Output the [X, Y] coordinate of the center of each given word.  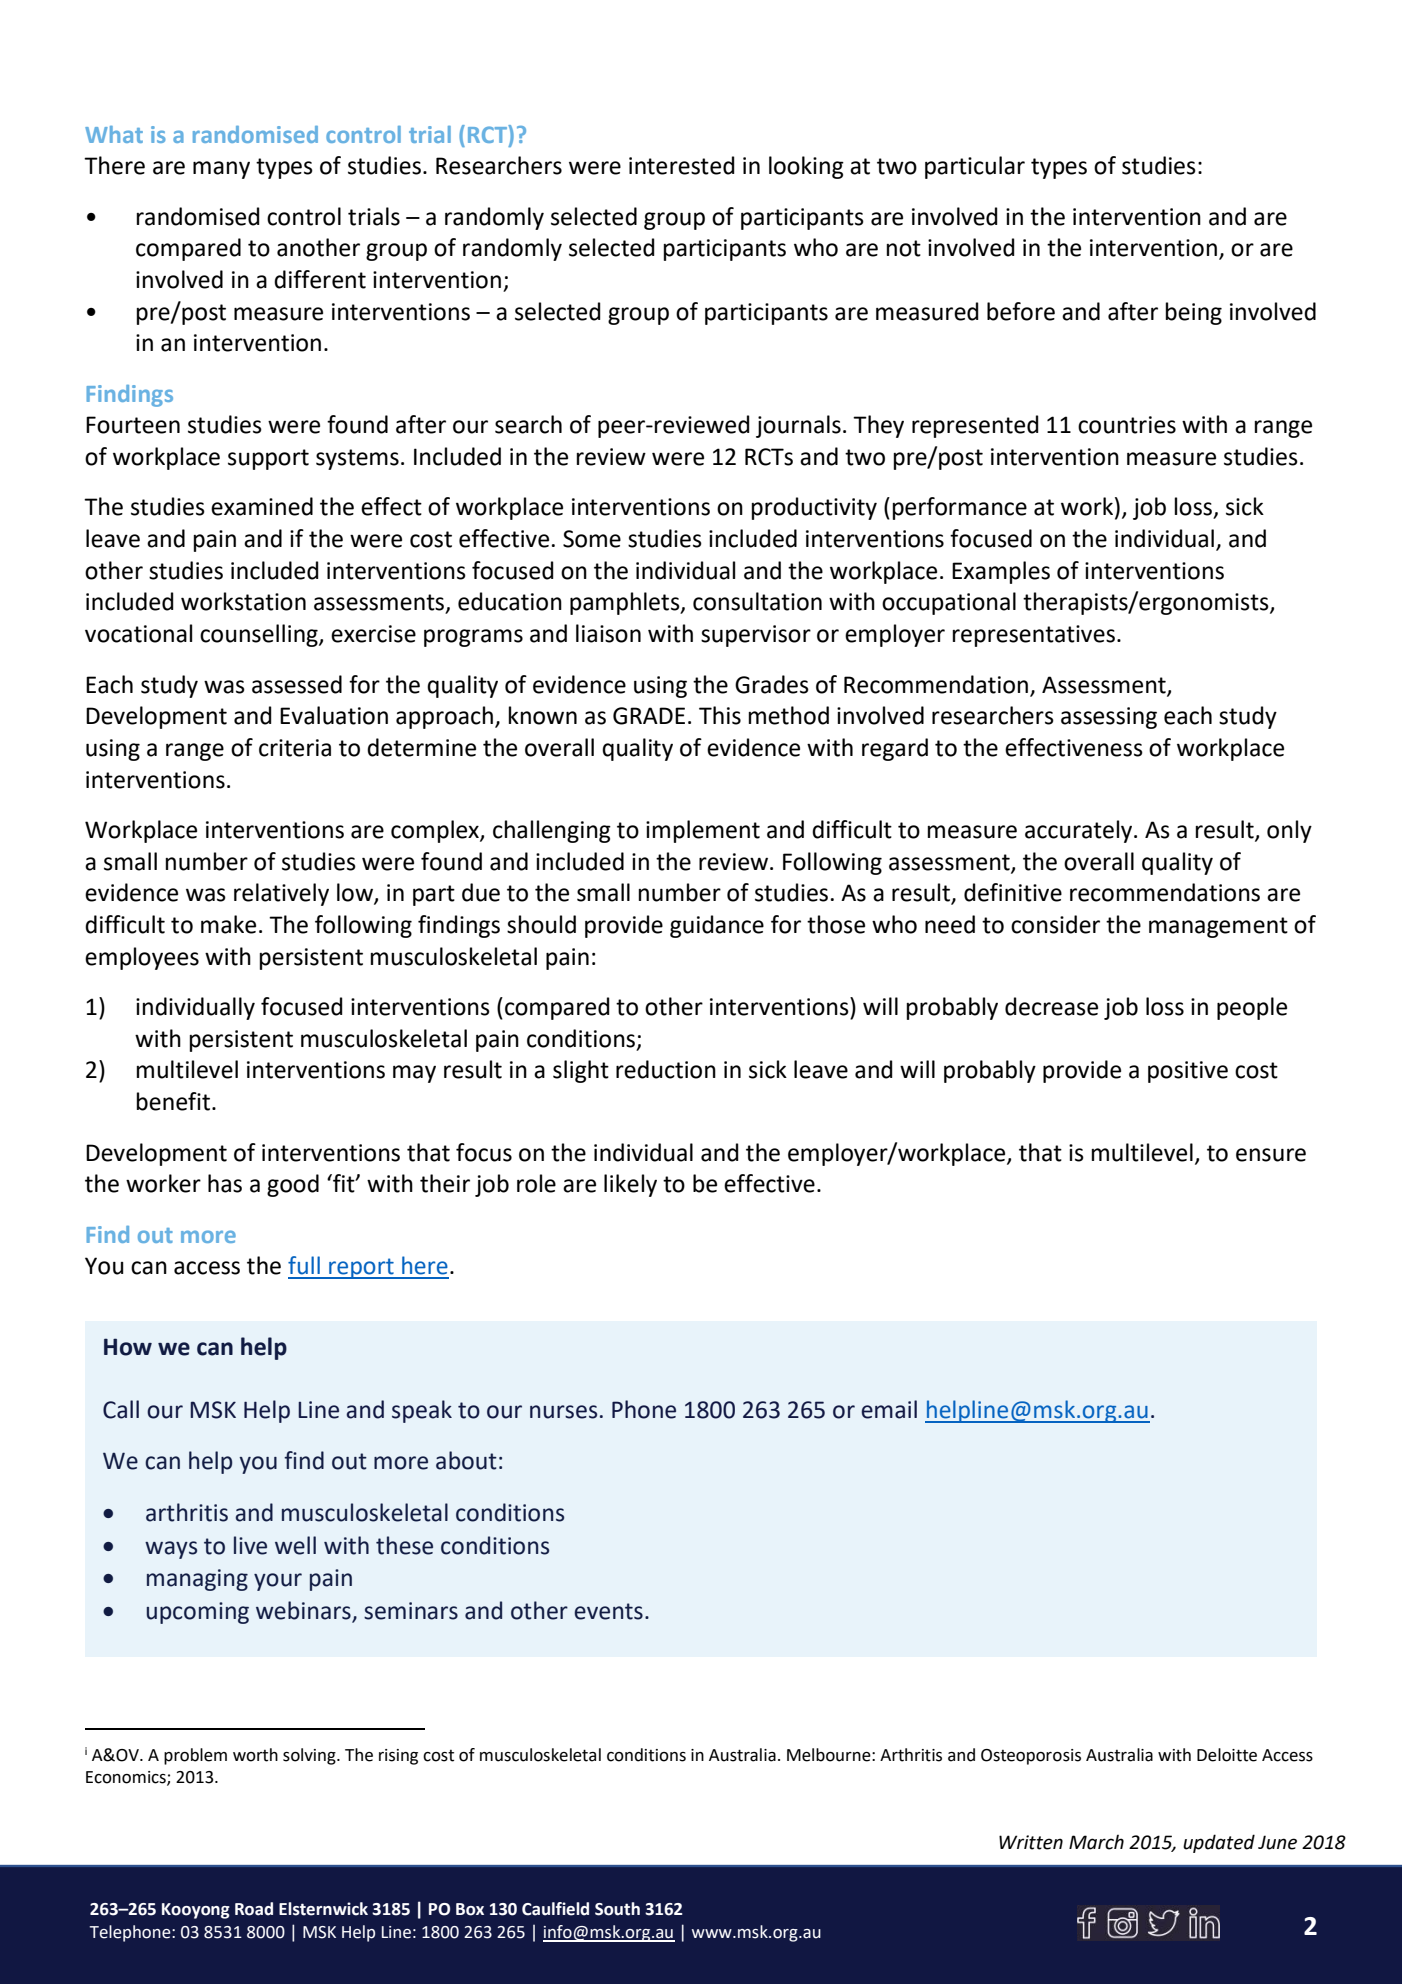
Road [254, 1909]
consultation [757, 601]
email [889, 1409]
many [221, 170]
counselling [260, 635]
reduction [666, 1069]
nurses [563, 1412]
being [1194, 313]
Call [121, 1409]
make [228, 924]
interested [682, 165]
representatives [1034, 636]
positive [1188, 1072]
